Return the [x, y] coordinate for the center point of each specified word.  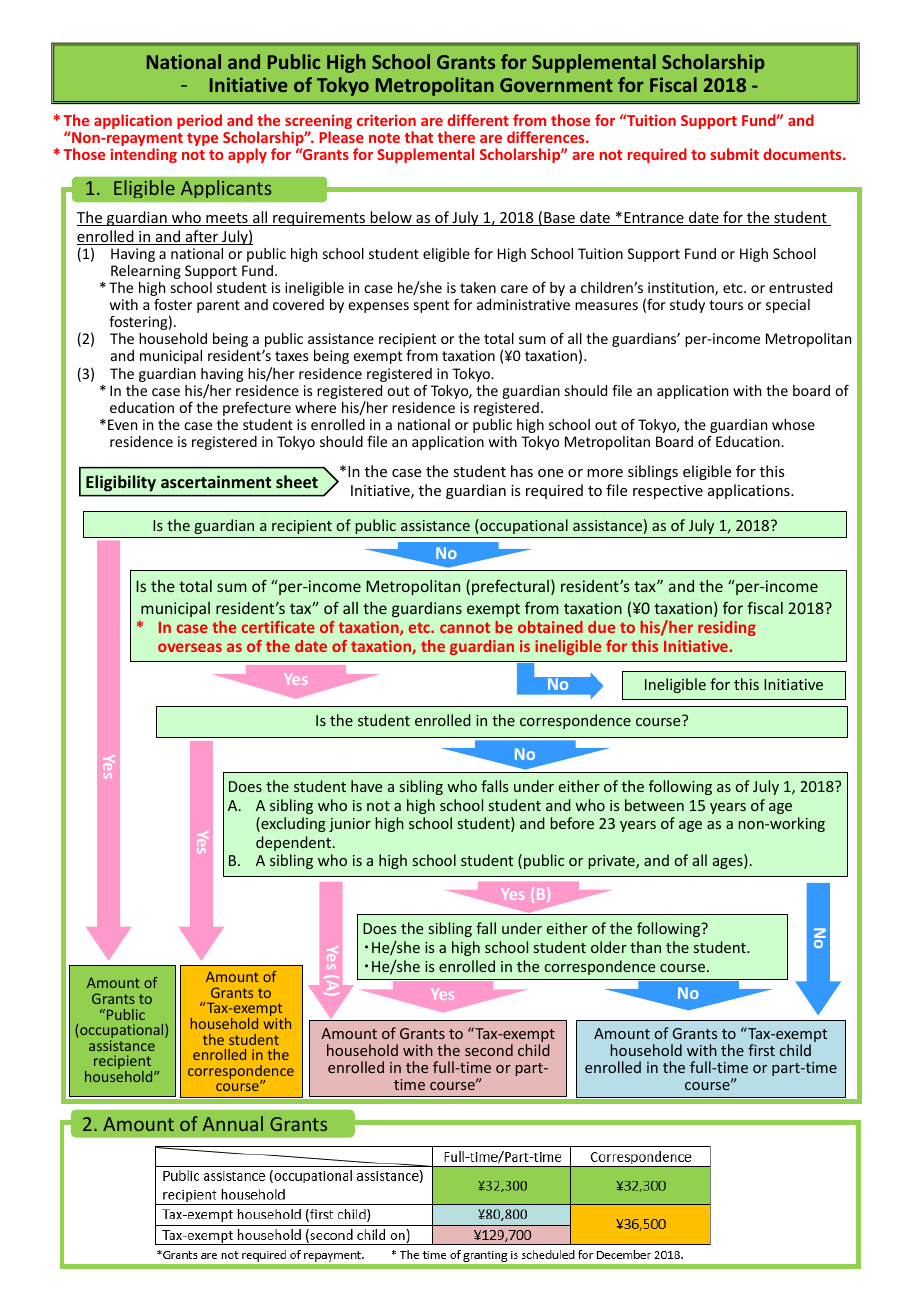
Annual [233, 1123]
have [366, 786]
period [199, 121]
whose [793, 424]
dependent [293, 843]
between [654, 805]
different [478, 120]
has [522, 471]
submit [734, 154]
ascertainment [216, 481]
